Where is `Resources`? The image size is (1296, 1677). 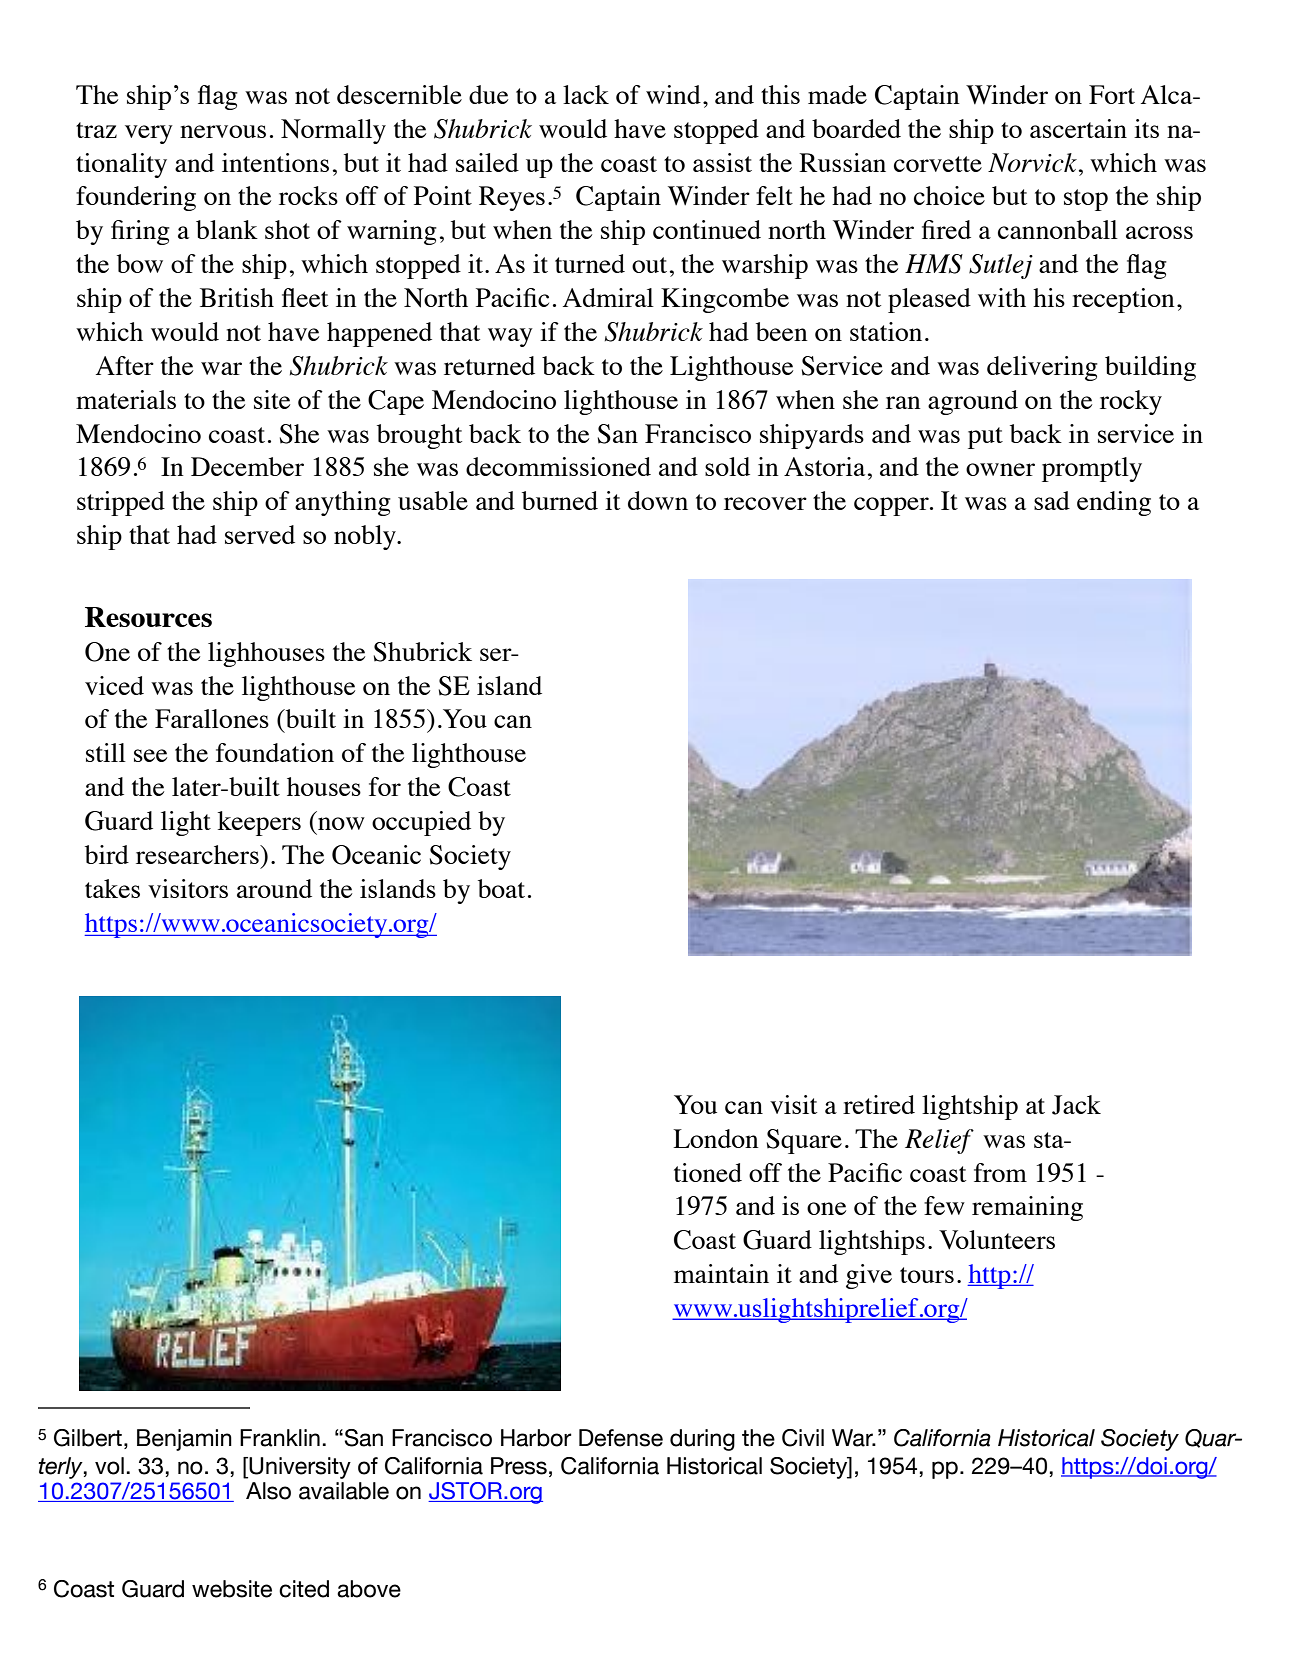
Resources is located at coordinates (148, 617).
